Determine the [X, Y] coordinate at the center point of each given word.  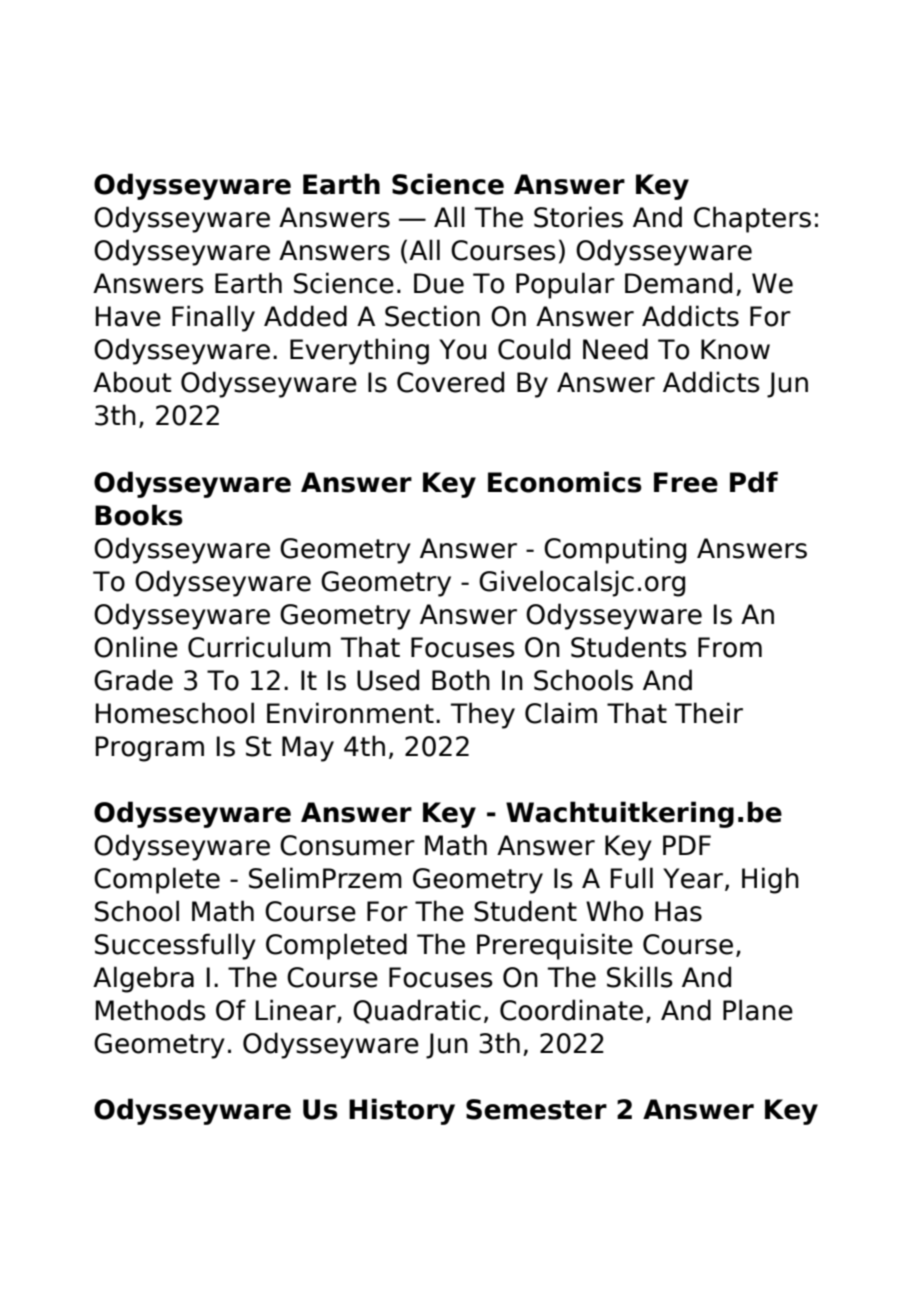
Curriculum [259, 647]
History [402, 1111]
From [730, 647]
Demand [678, 283]
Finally [213, 318]
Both [461, 680]
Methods [150, 1010]
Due [439, 283]
